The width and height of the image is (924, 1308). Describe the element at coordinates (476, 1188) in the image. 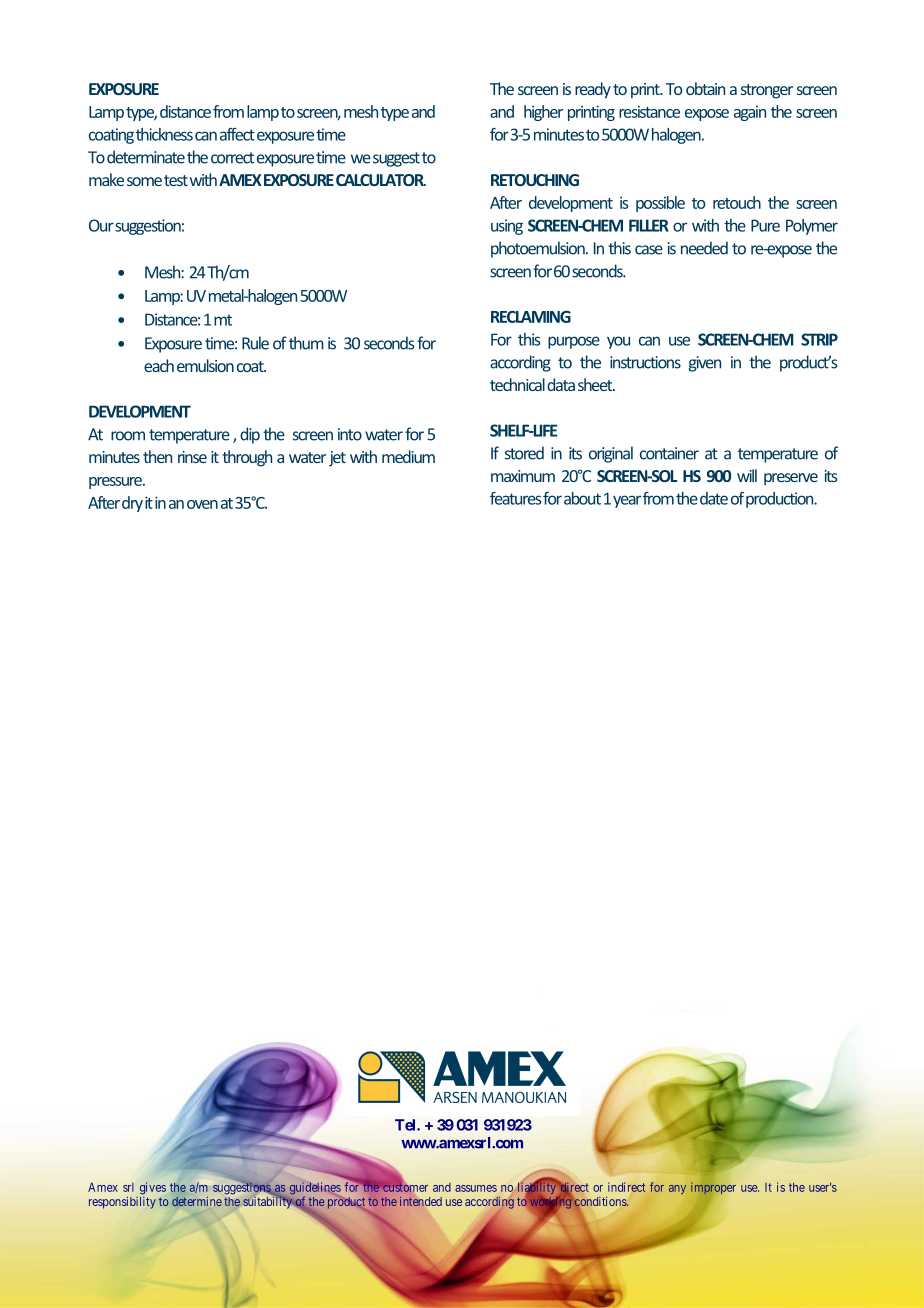

I see `assumes` at that location.
